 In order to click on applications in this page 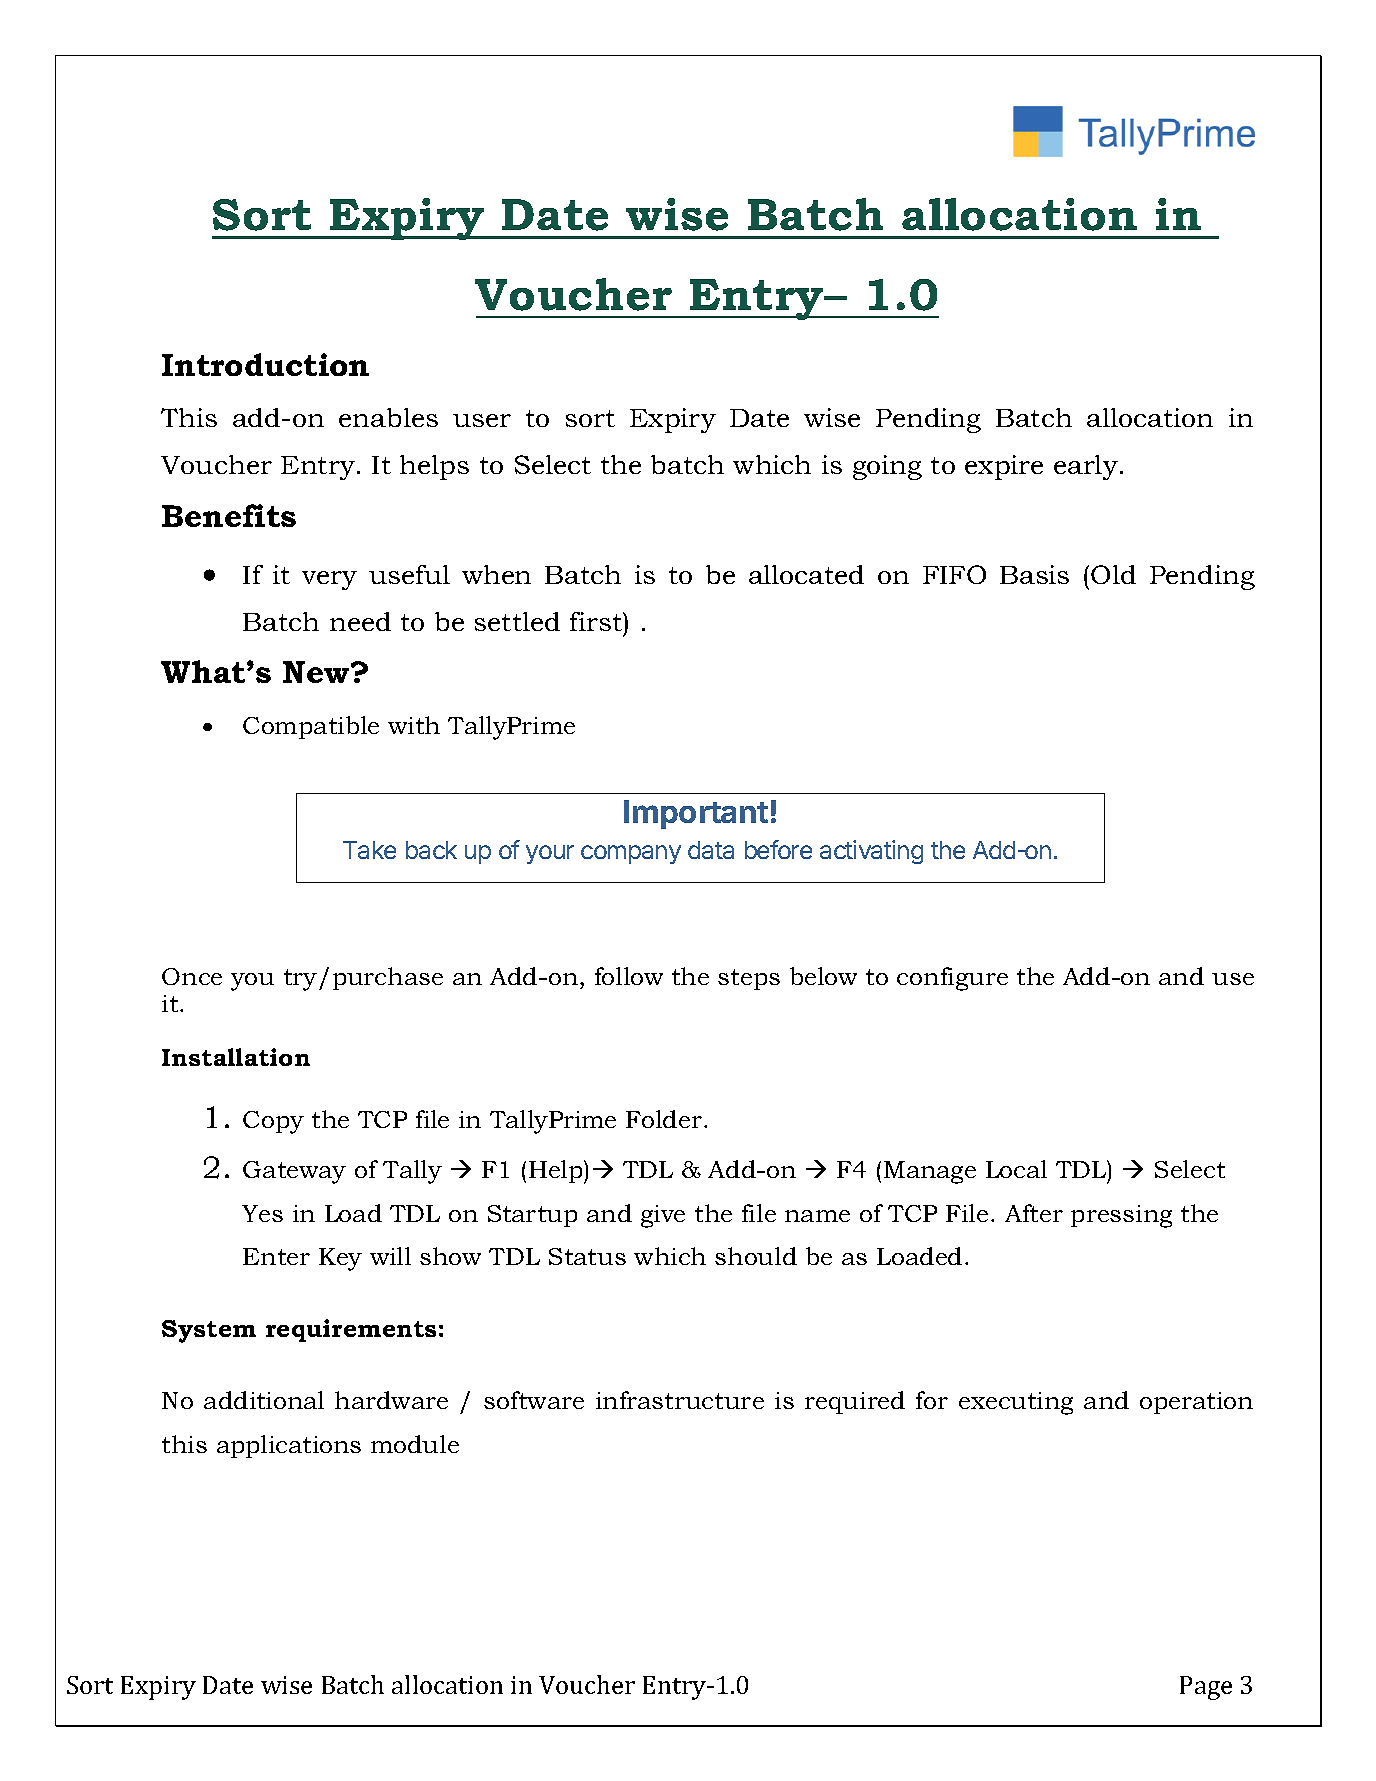, I will do `click(289, 1446)`.
